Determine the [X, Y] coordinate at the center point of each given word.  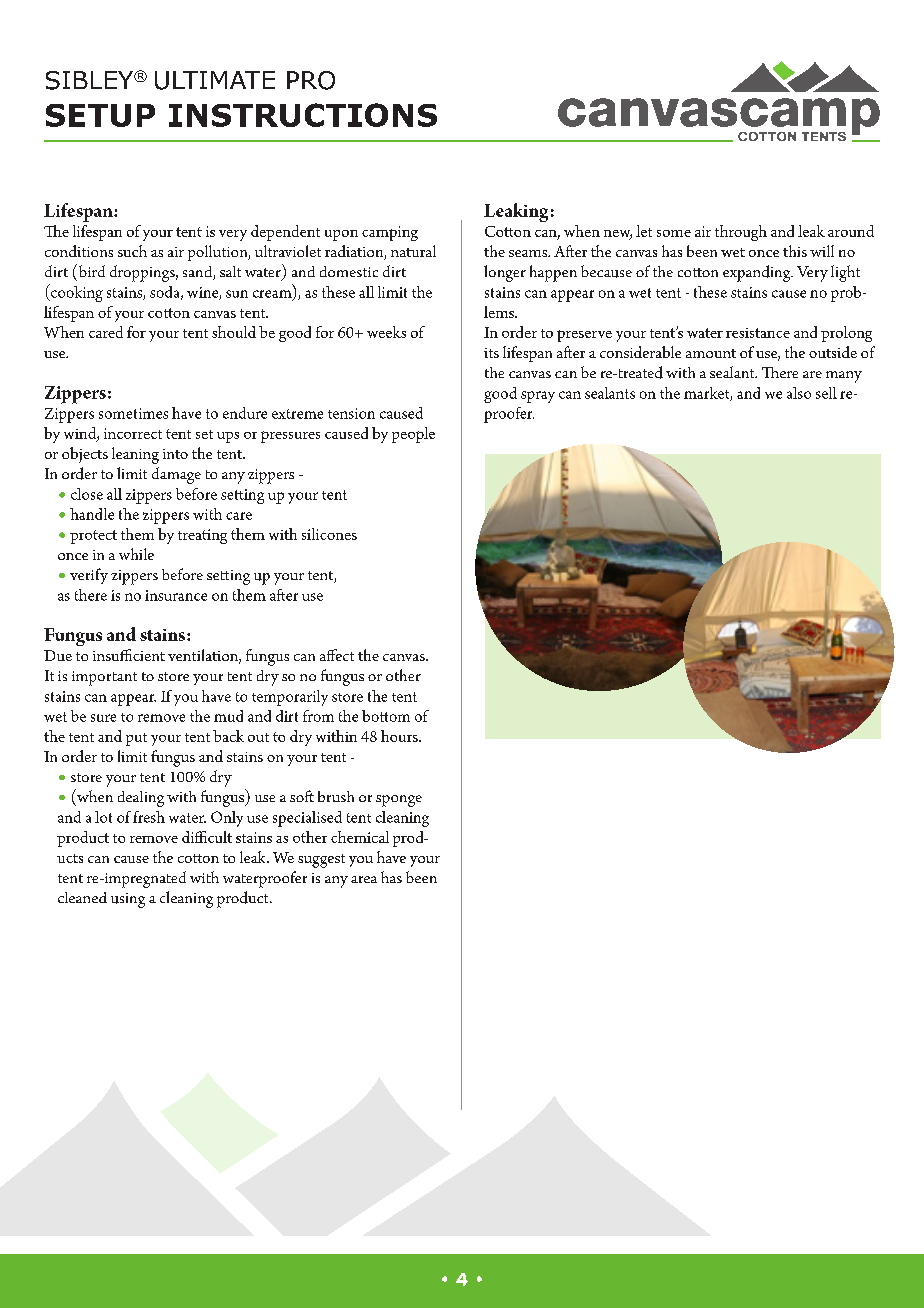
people [413, 435]
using [128, 900]
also [799, 393]
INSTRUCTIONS [303, 115]
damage [176, 475]
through [741, 233]
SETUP [100, 115]
